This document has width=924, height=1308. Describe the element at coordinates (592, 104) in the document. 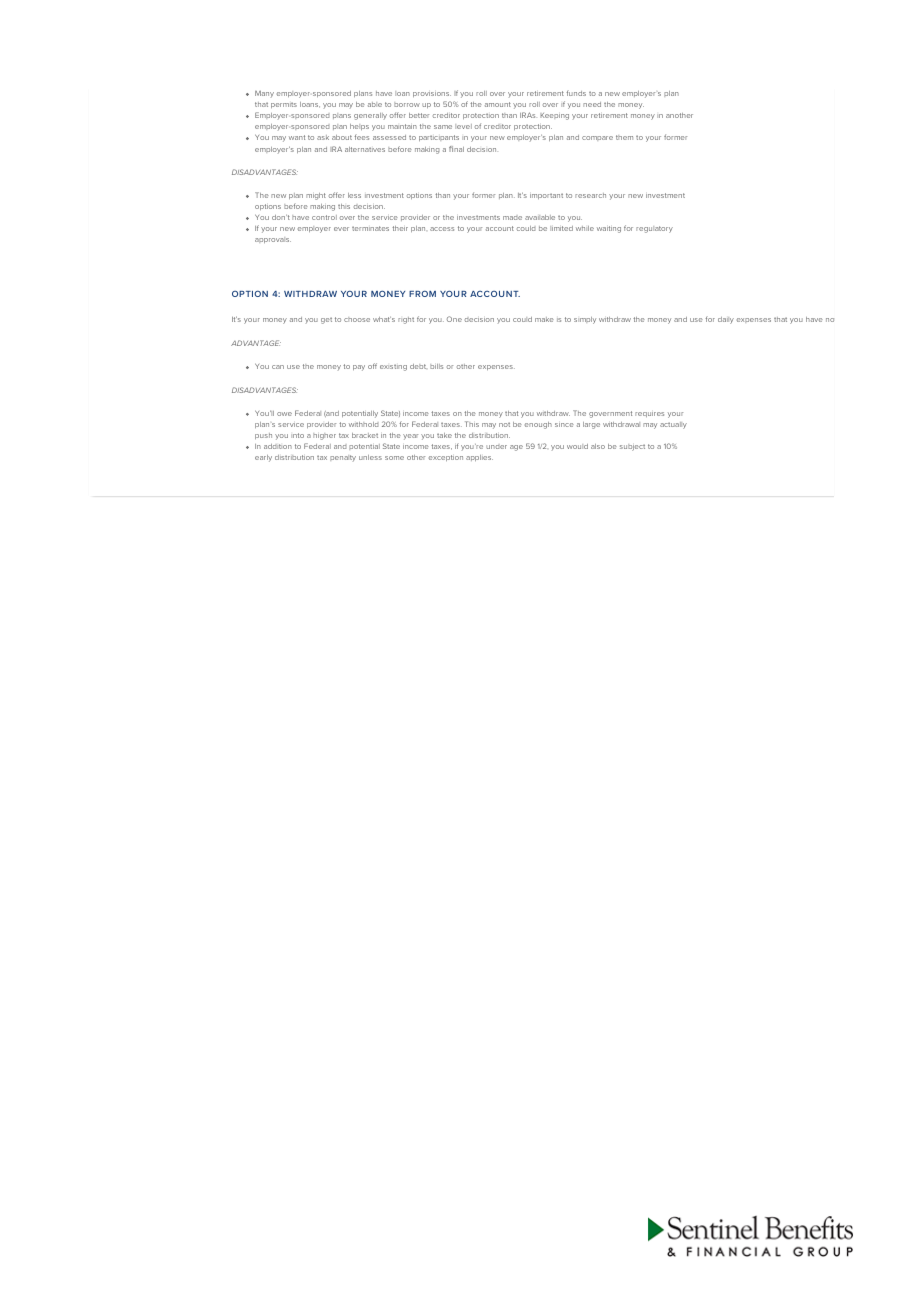

I see `need` at that location.
